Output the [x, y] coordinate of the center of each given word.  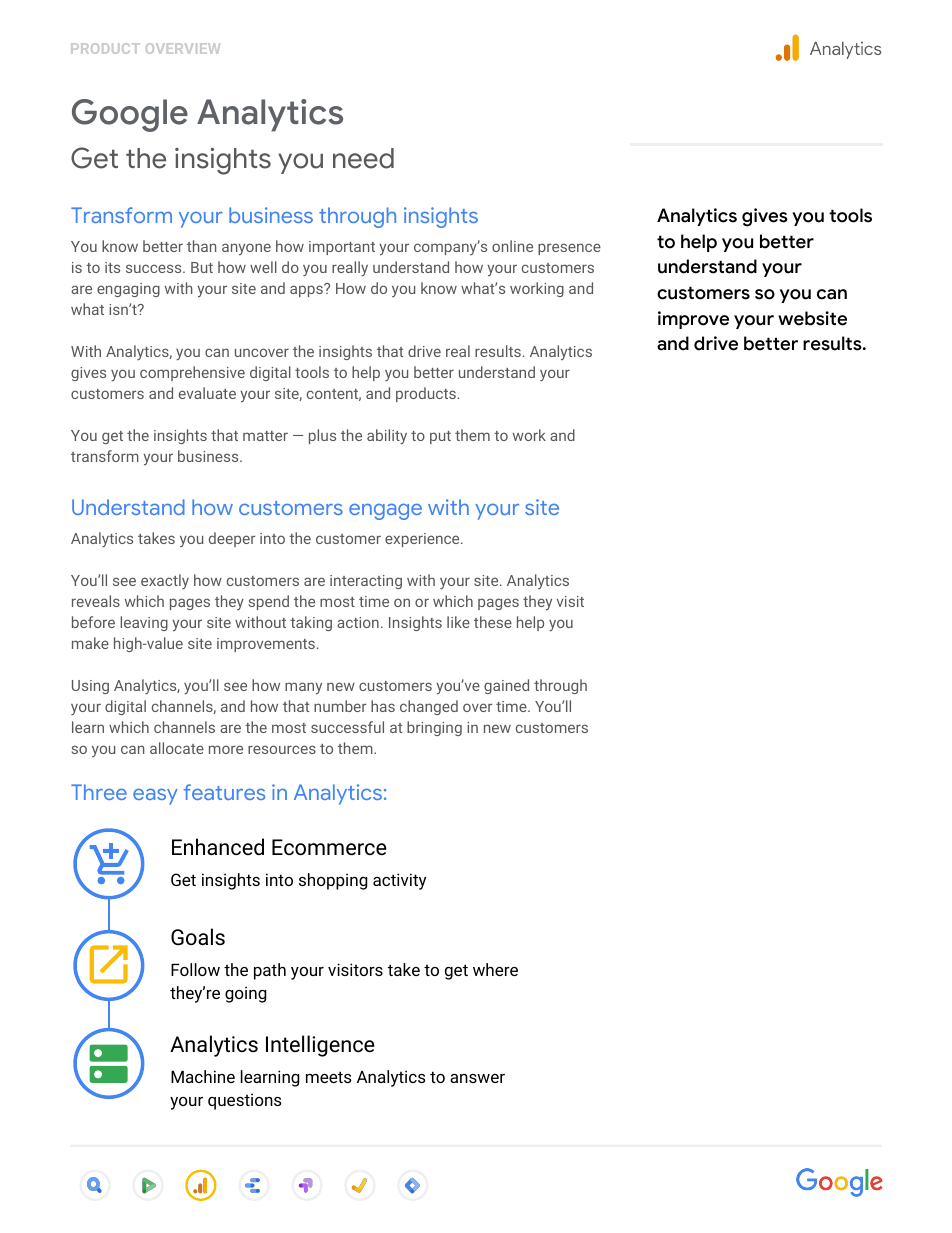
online [512, 246]
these [493, 622]
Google [130, 115]
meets [328, 1077]
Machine [203, 1076]
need [363, 158]
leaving [144, 623]
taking [311, 623]
